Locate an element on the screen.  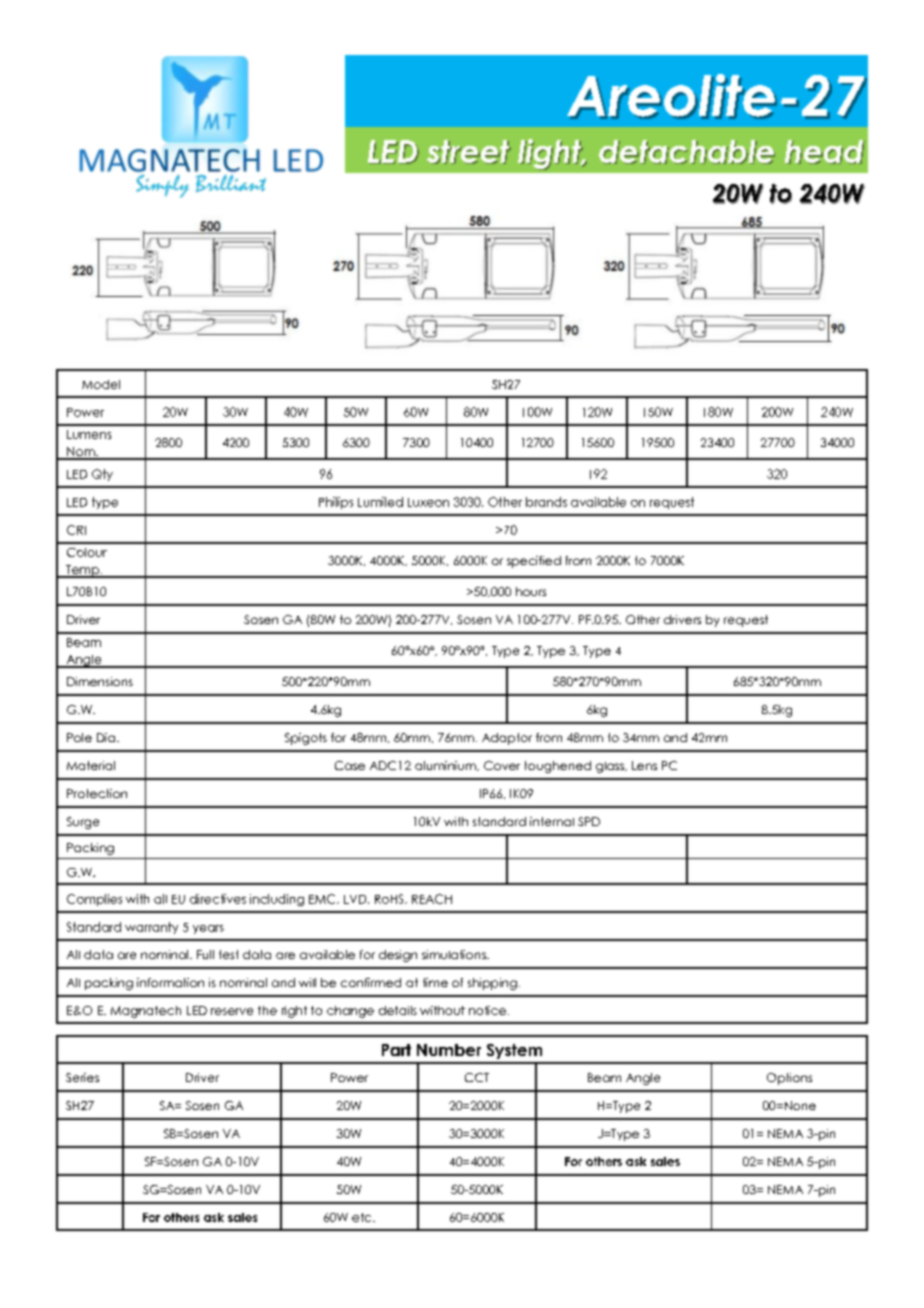
specified is located at coordinates (534, 562).
